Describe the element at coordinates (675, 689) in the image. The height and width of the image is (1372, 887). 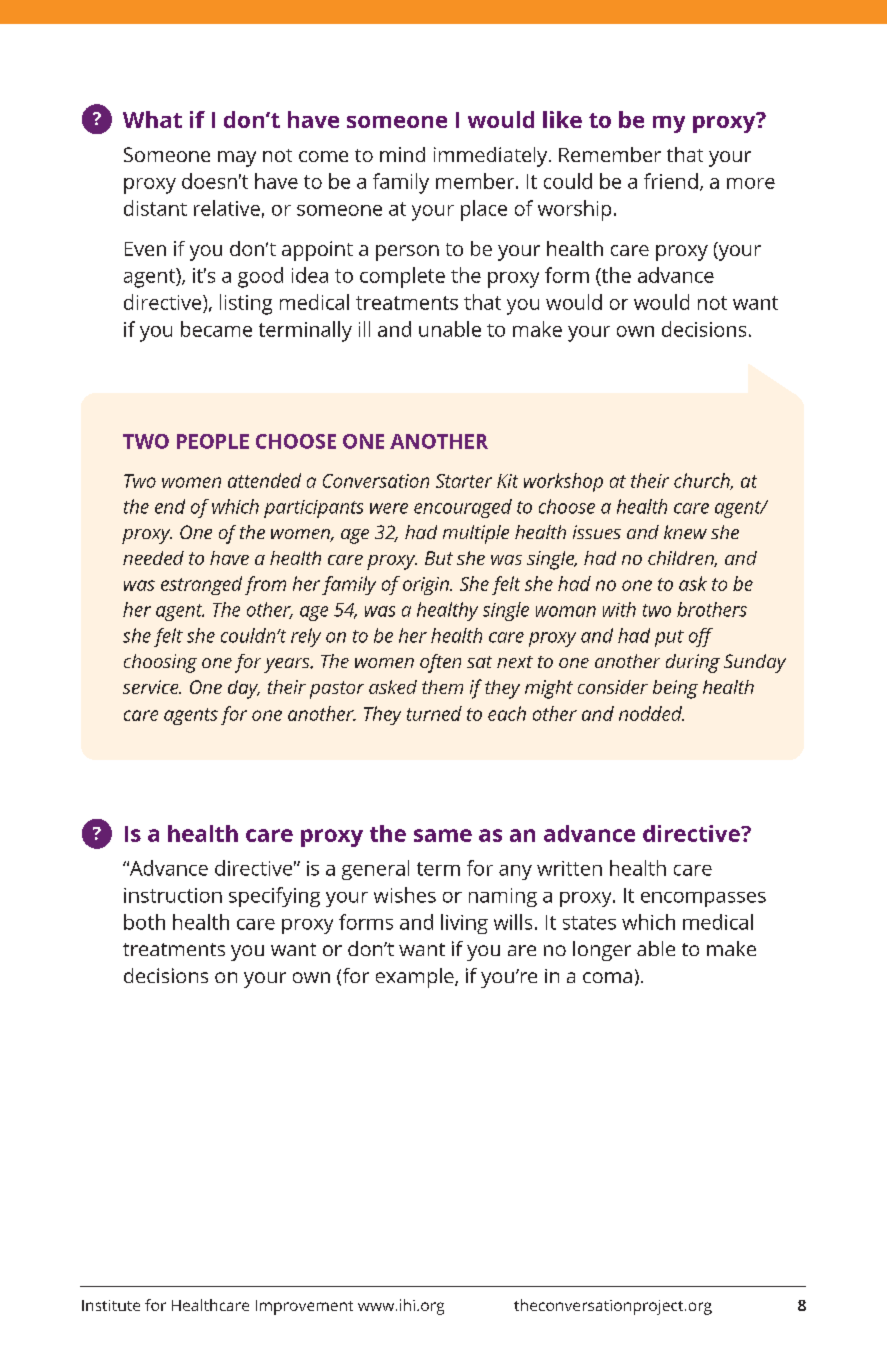
I see `being` at that location.
